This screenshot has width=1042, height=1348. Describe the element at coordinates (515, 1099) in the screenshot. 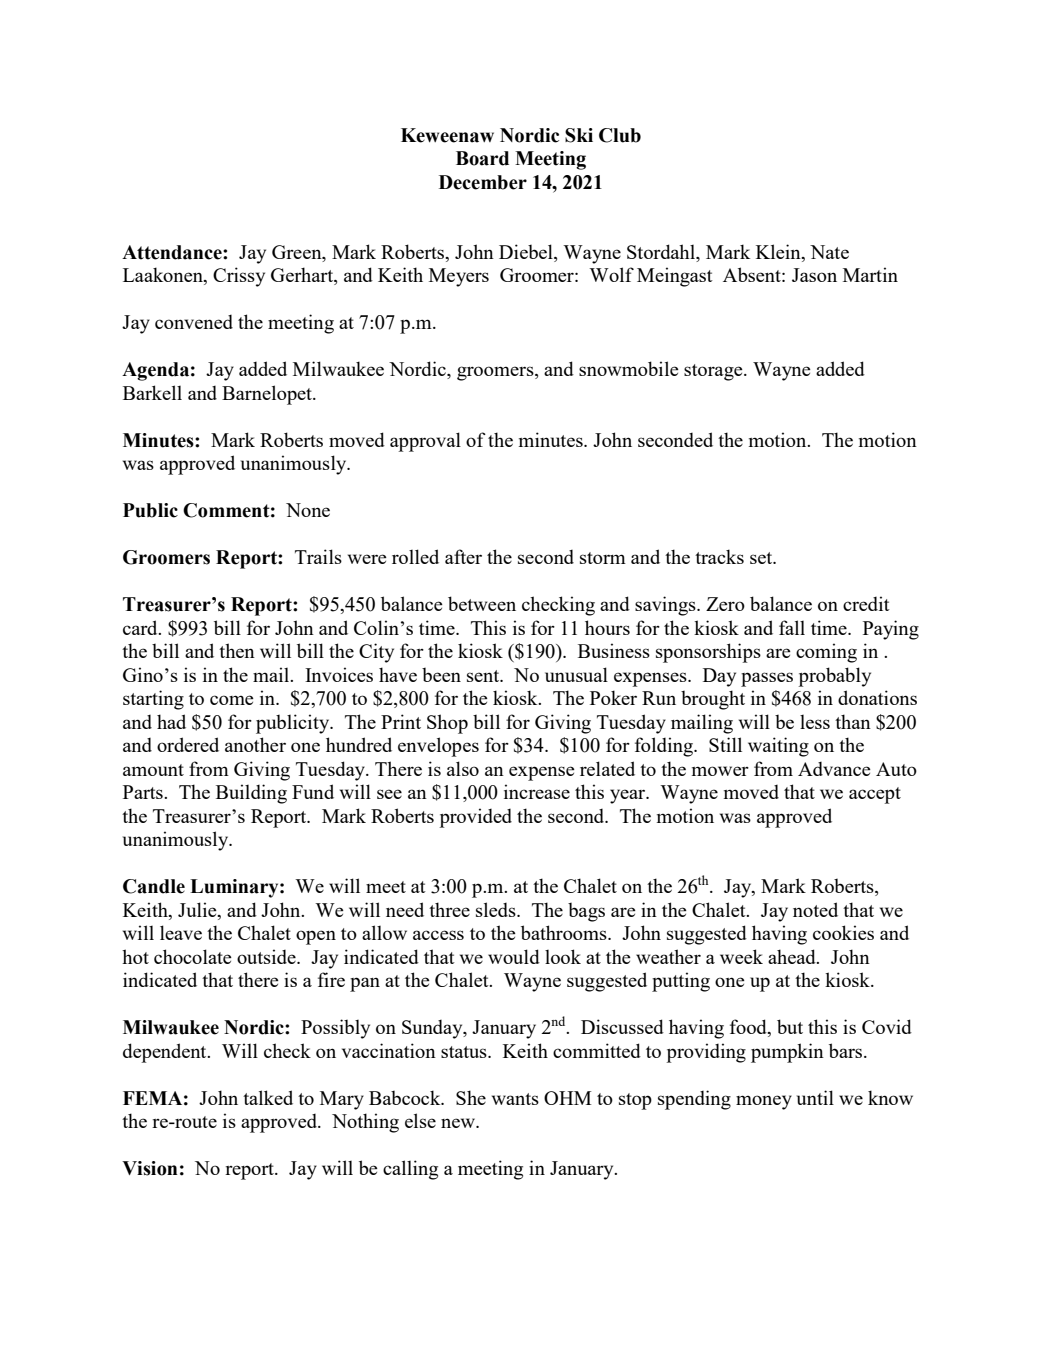

I see `wants` at that location.
